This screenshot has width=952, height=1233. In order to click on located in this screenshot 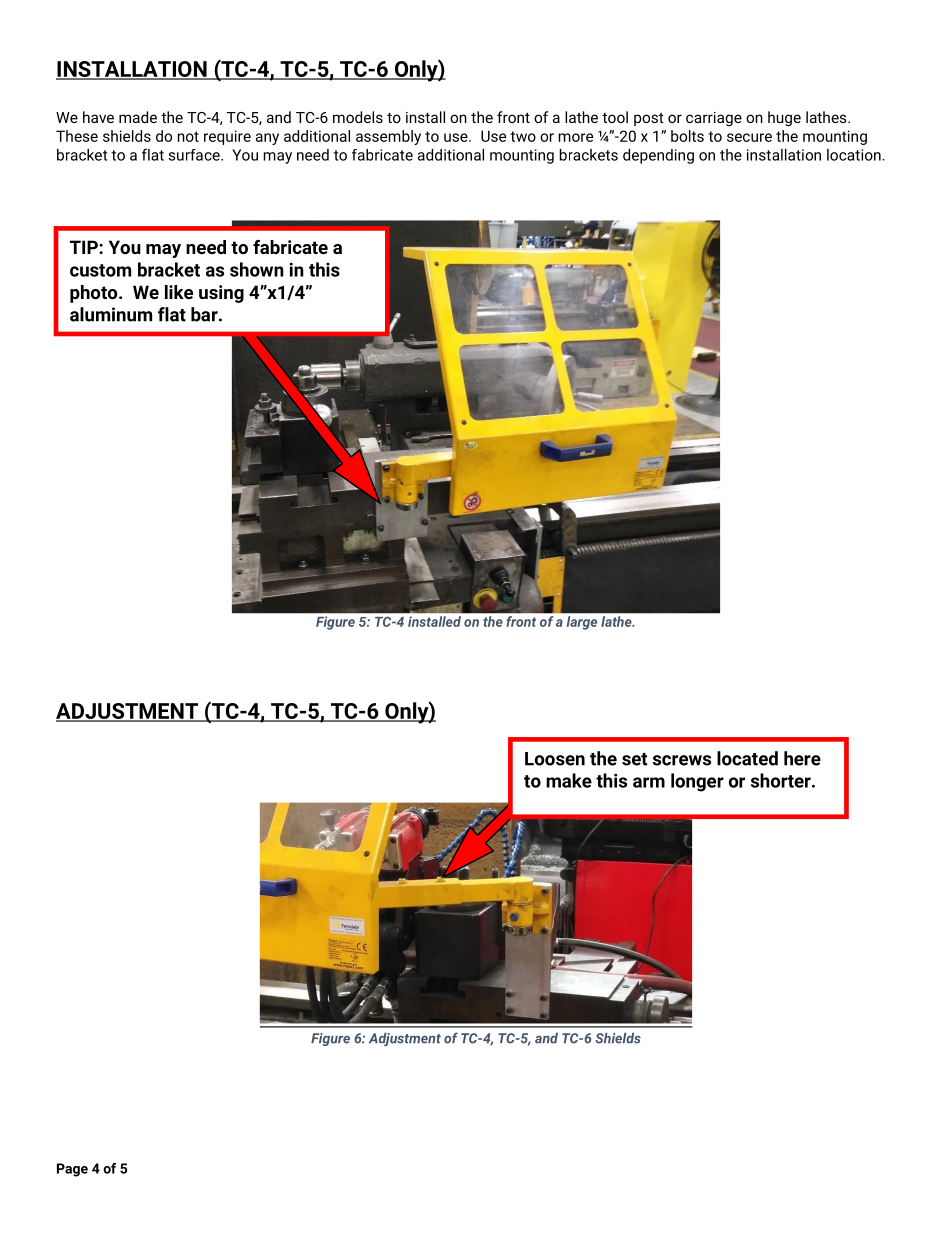, I will do `click(747, 758)`.
